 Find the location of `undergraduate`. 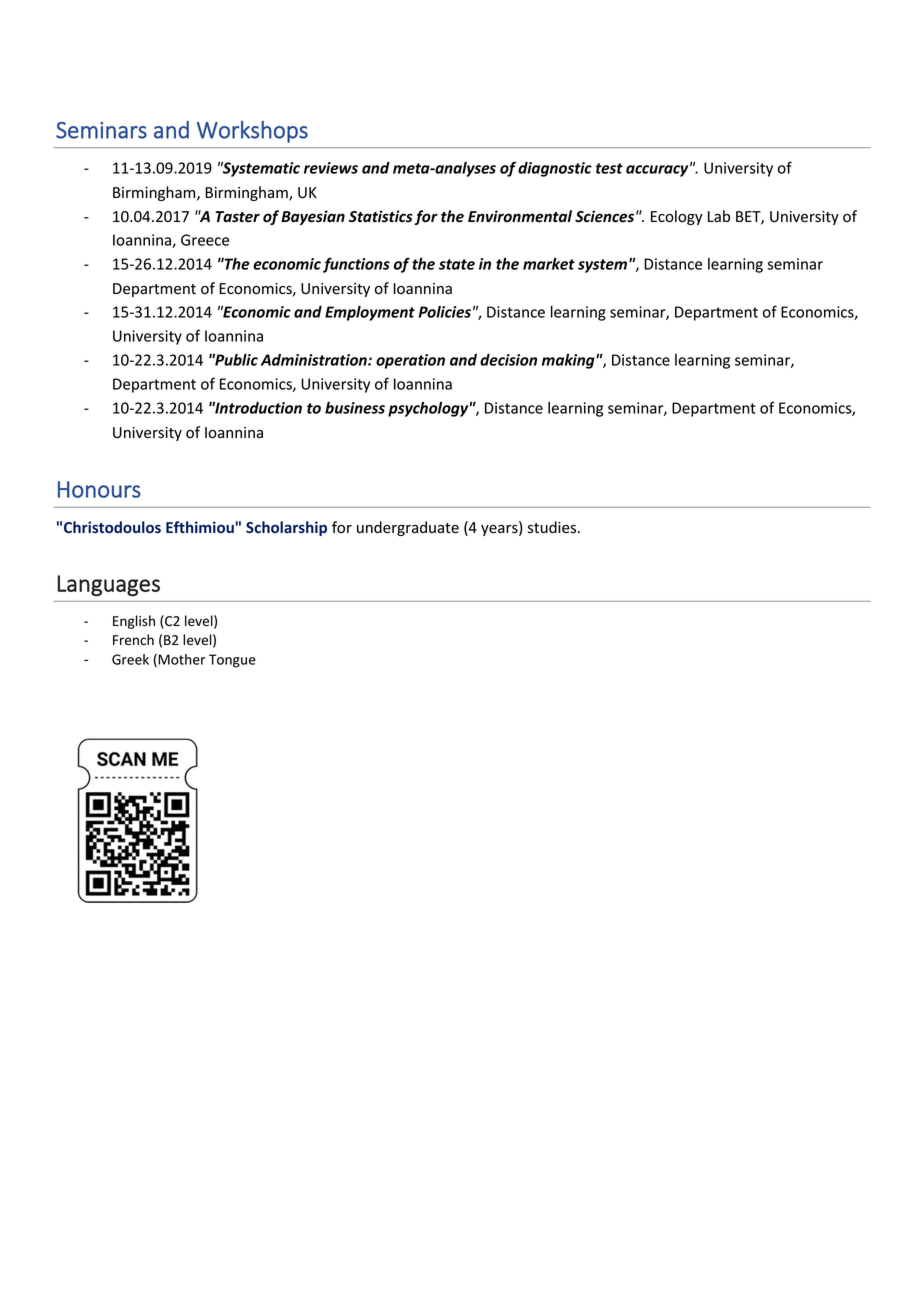

undergraduate is located at coordinates (408, 528).
